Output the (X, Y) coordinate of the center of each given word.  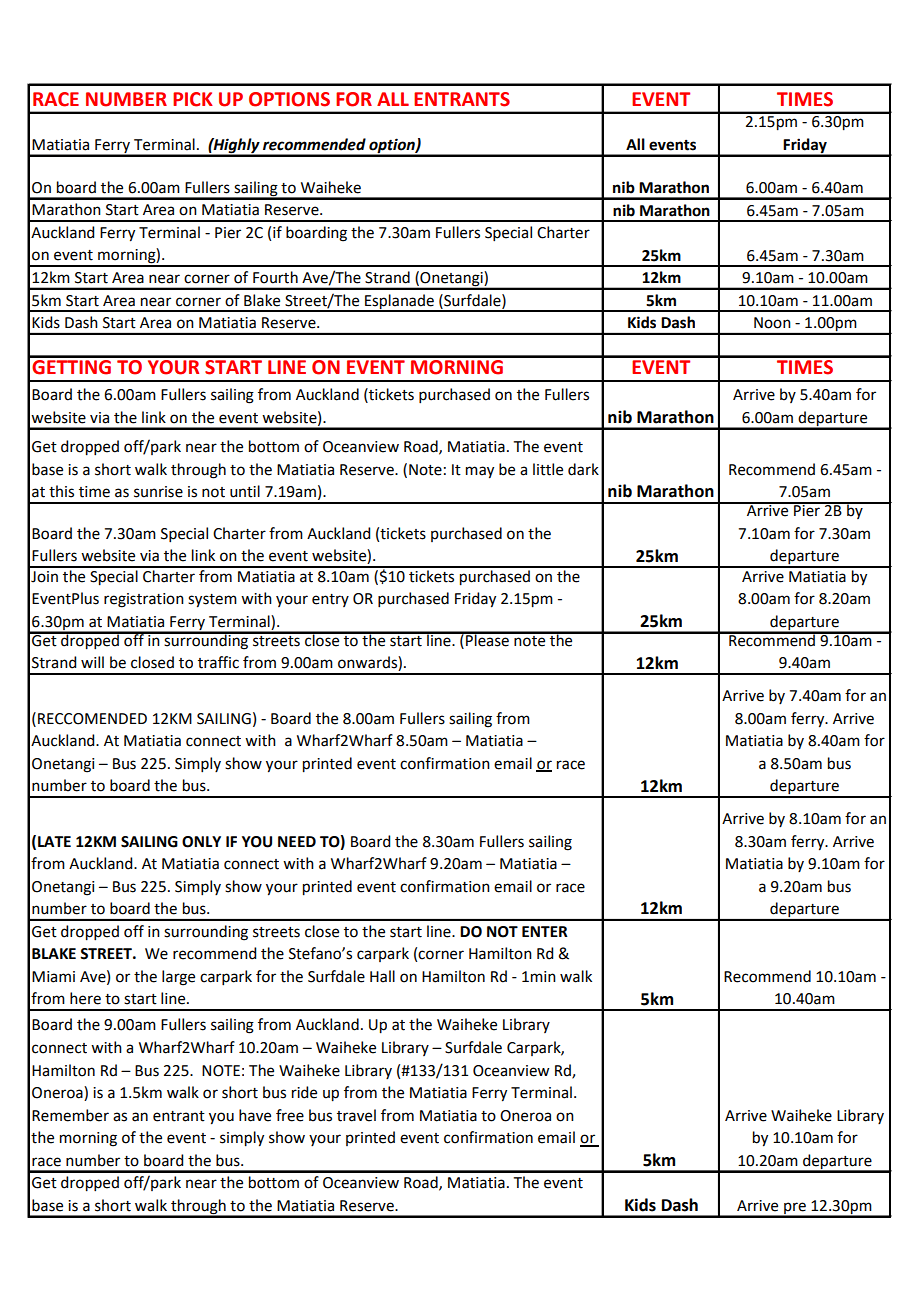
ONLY (201, 842)
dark (583, 469)
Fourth (275, 277)
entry (330, 600)
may (480, 472)
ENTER (545, 931)
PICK (193, 99)
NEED (297, 841)
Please (487, 639)
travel (356, 1115)
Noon (772, 323)
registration (144, 600)
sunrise (158, 492)
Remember (70, 1115)
